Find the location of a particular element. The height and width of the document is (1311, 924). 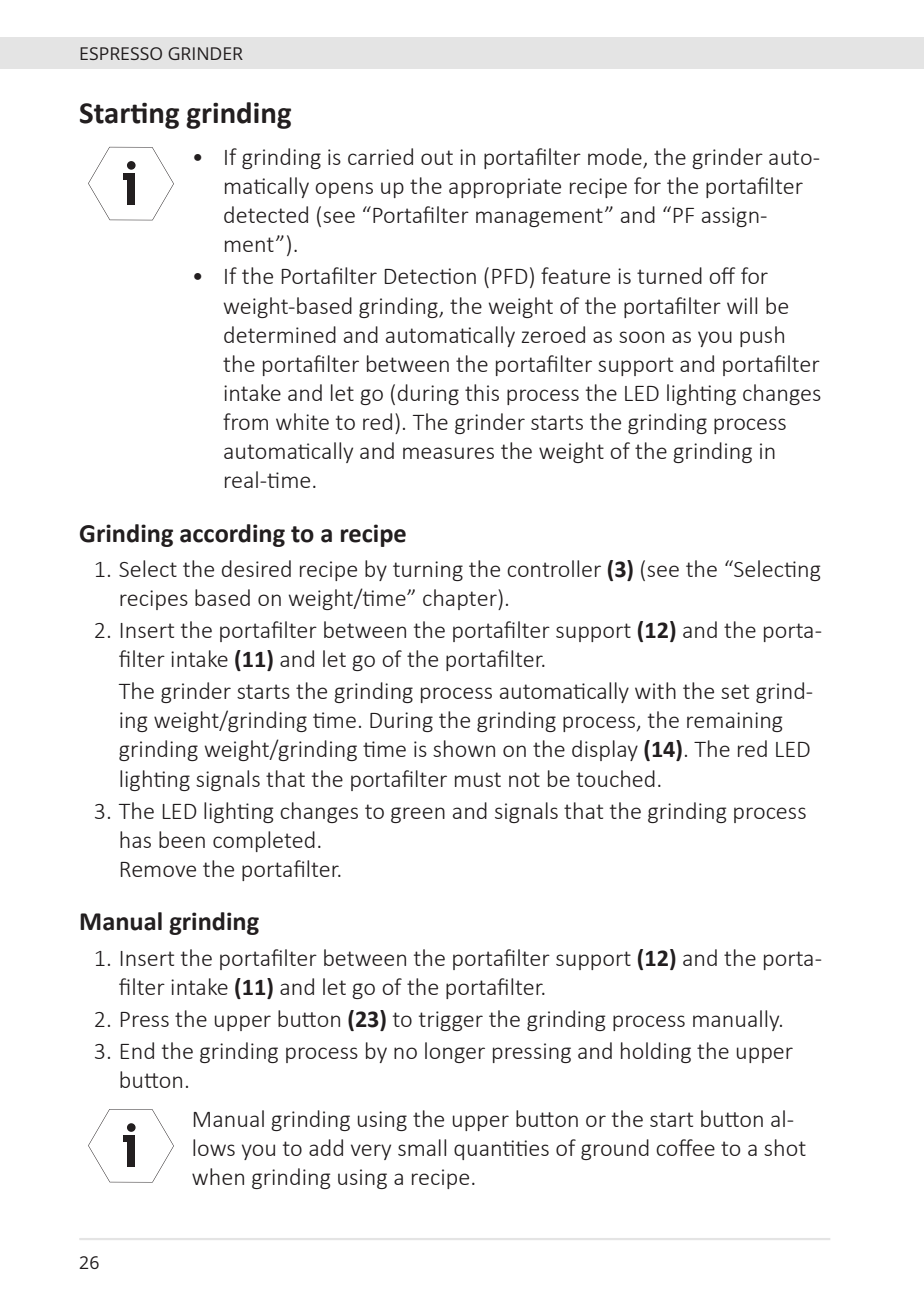

been is located at coordinates (182, 839).
